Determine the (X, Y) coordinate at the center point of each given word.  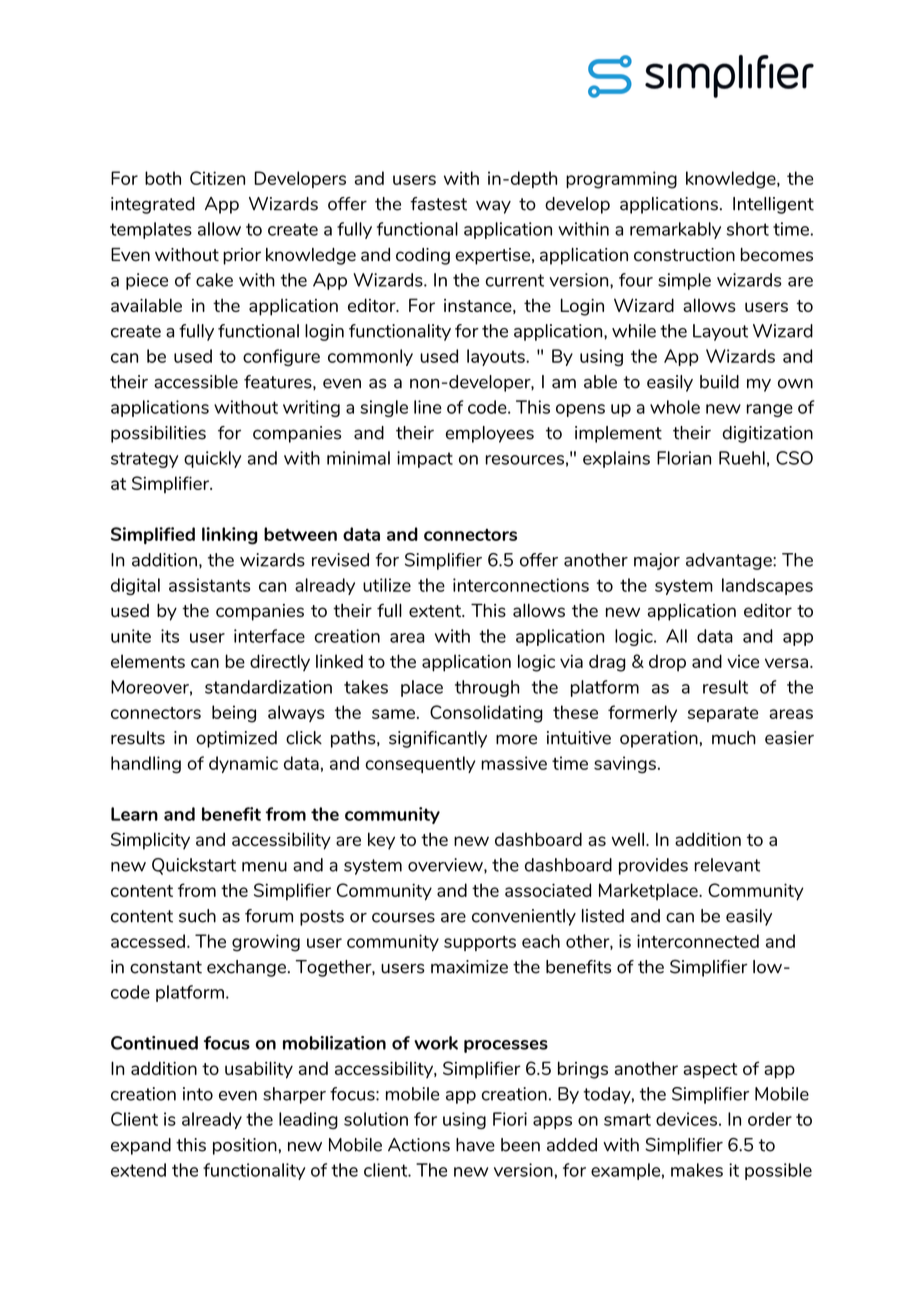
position (246, 1146)
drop (667, 663)
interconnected (698, 941)
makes (697, 1170)
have (475, 1145)
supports (480, 943)
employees (490, 434)
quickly (212, 459)
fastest (438, 204)
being (234, 714)
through (487, 688)
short (748, 229)
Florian (684, 458)
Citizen (217, 178)
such (197, 916)
